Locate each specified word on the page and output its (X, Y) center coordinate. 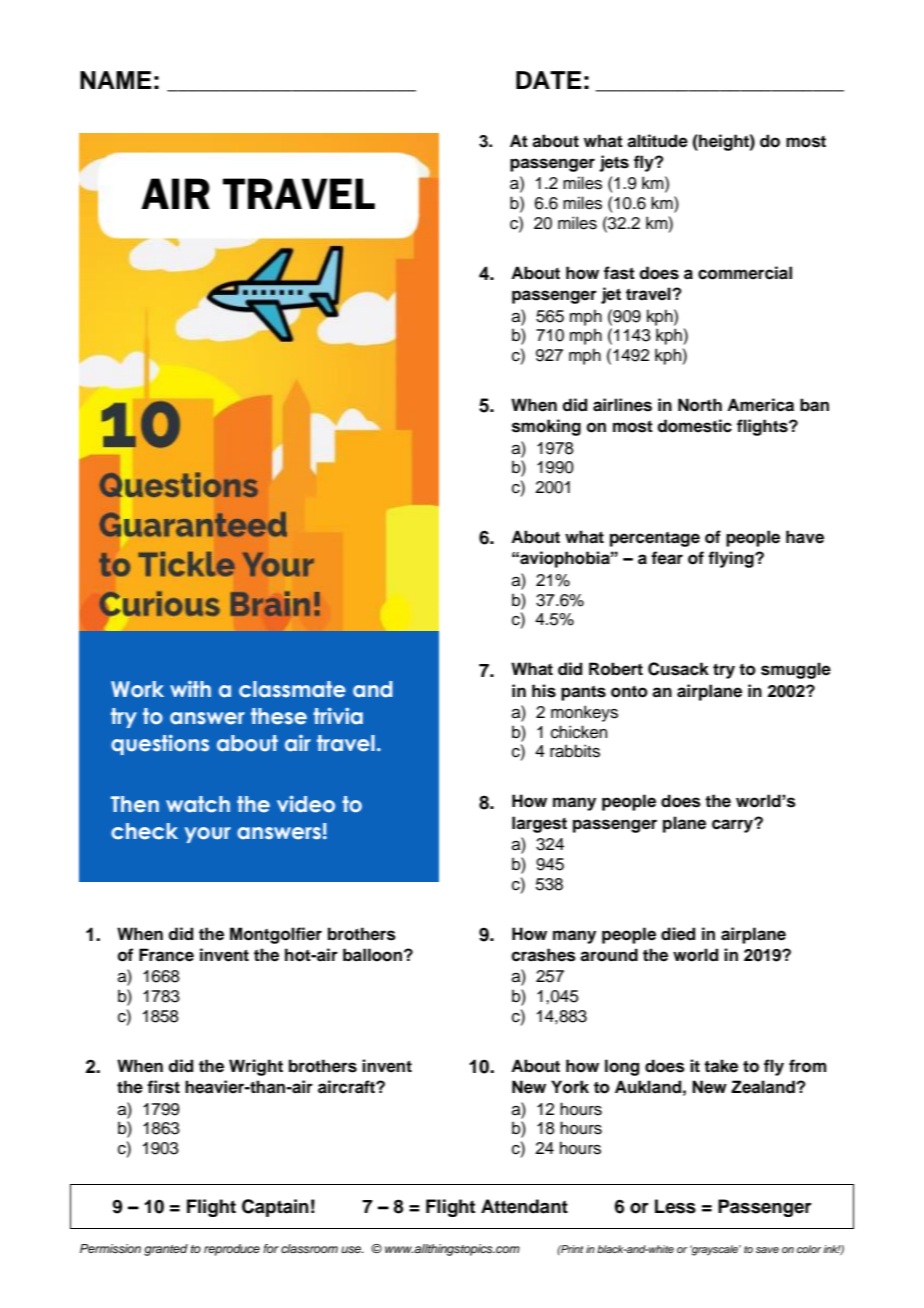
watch (198, 804)
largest (539, 824)
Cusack (678, 669)
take (721, 1066)
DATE (549, 80)
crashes (543, 955)
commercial (745, 273)
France (166, 955)
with (190, 689)
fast (619, 273)
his (544, 691)
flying (732, 559)
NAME (116, 80)
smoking (546, 427)
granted (166, 1250)
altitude (657, 141)
